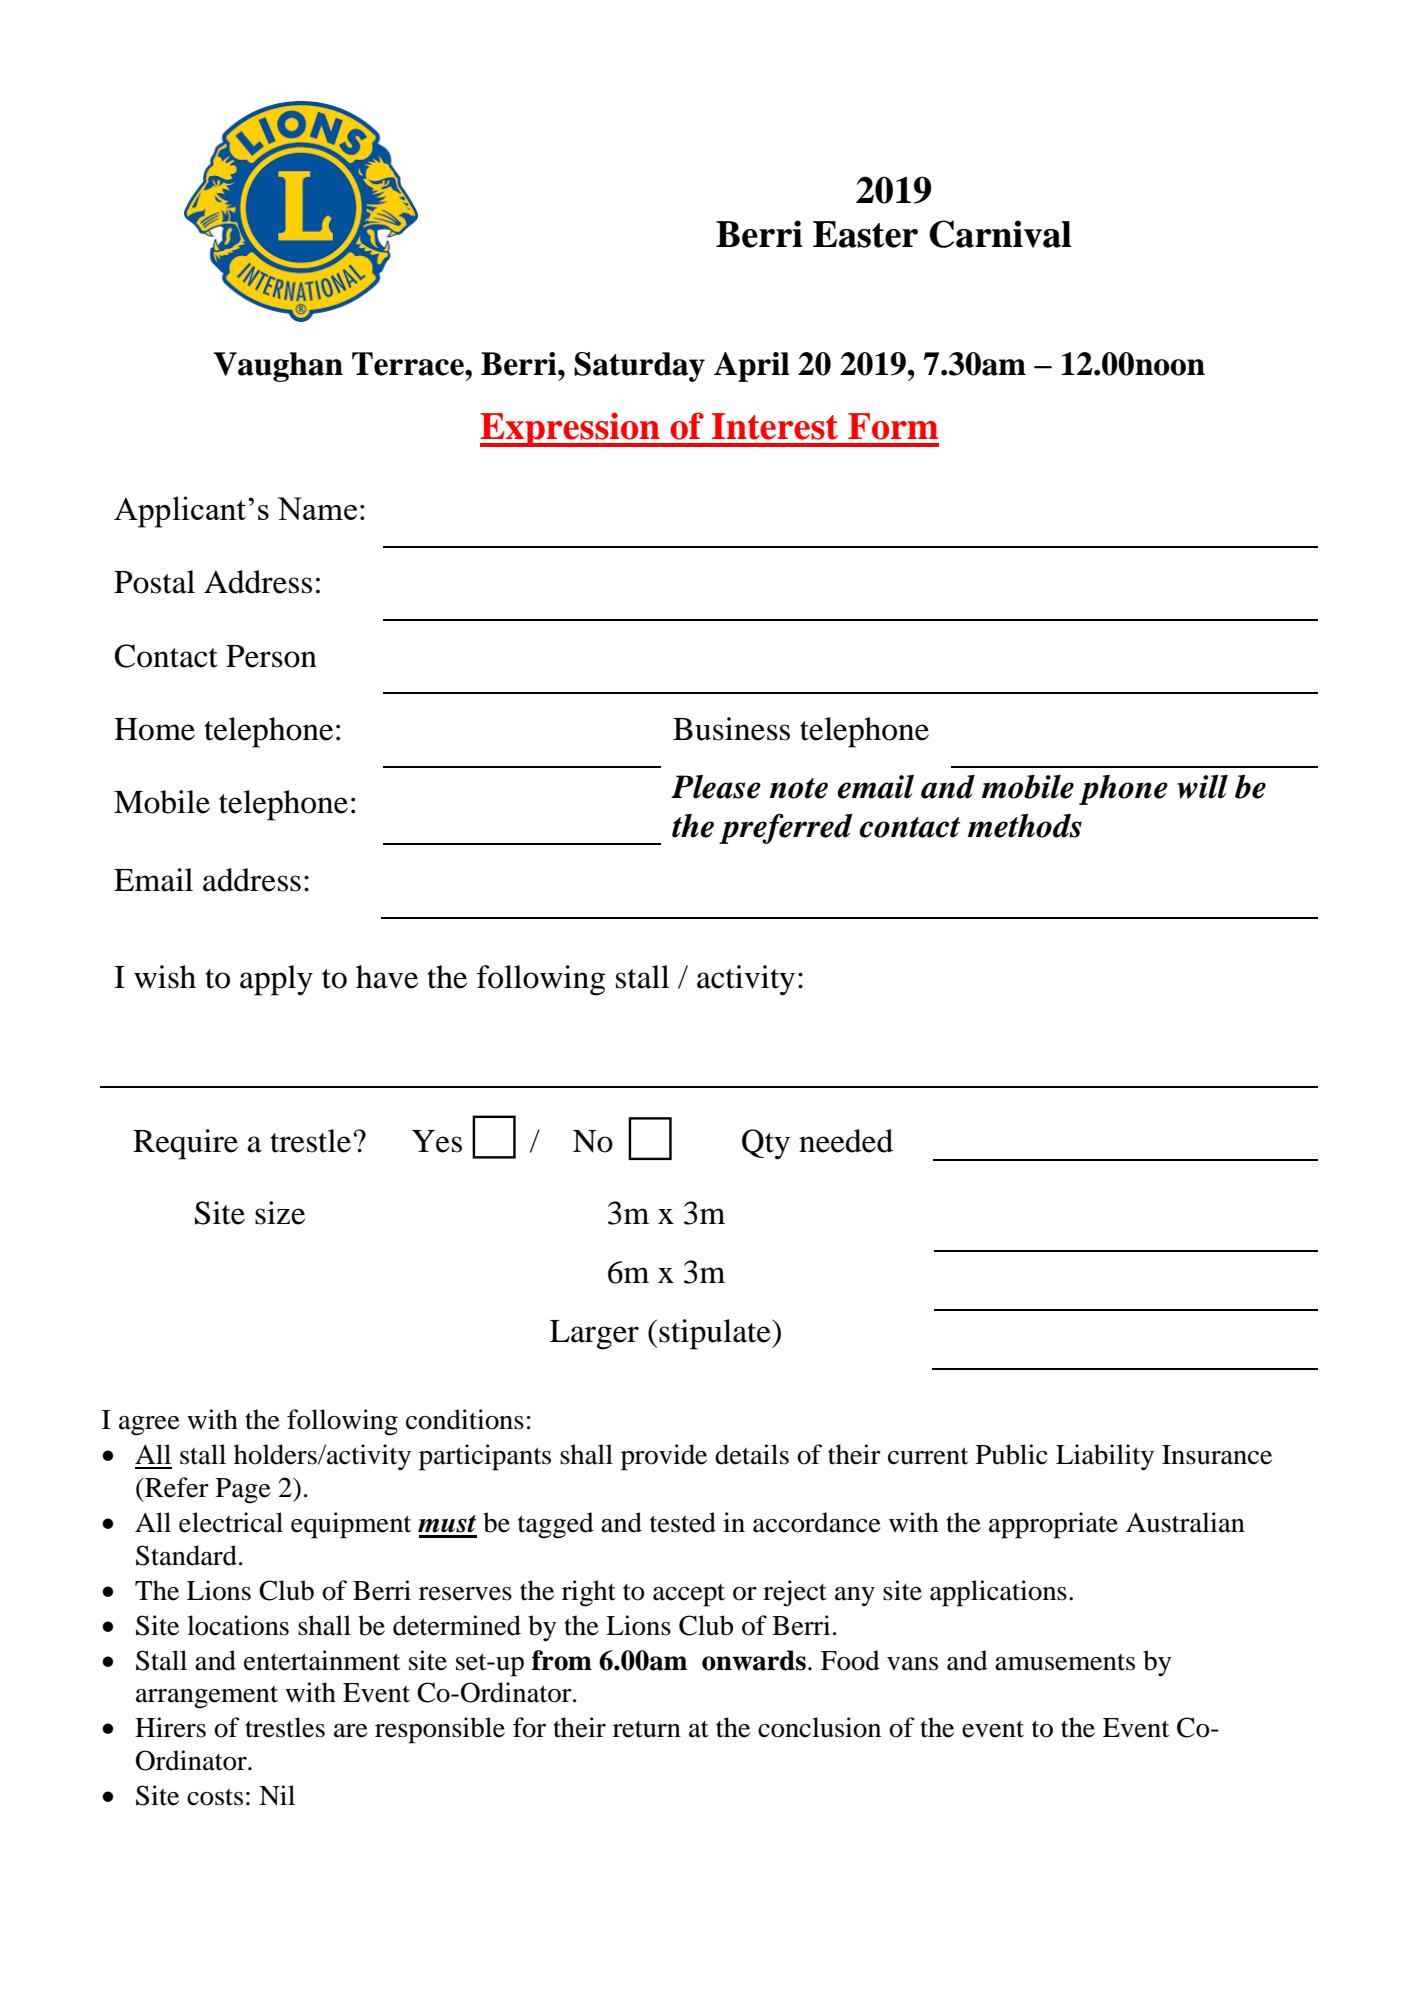 The width and height of the page is (1419, 2007). I want to click on Carnival, so click(1000, 234).
